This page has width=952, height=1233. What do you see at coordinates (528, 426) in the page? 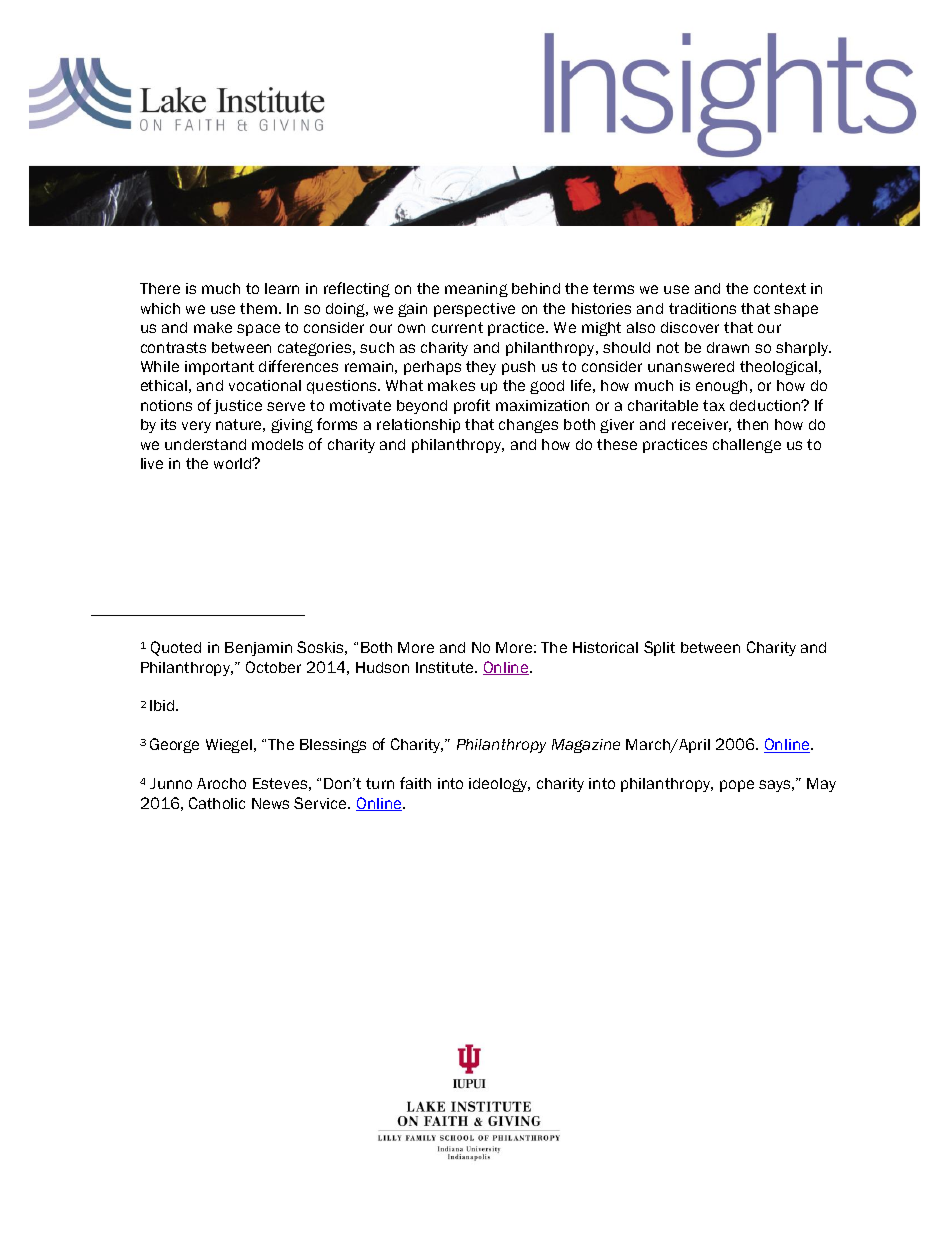
I see `changes` at bounding box center [528, 426].
